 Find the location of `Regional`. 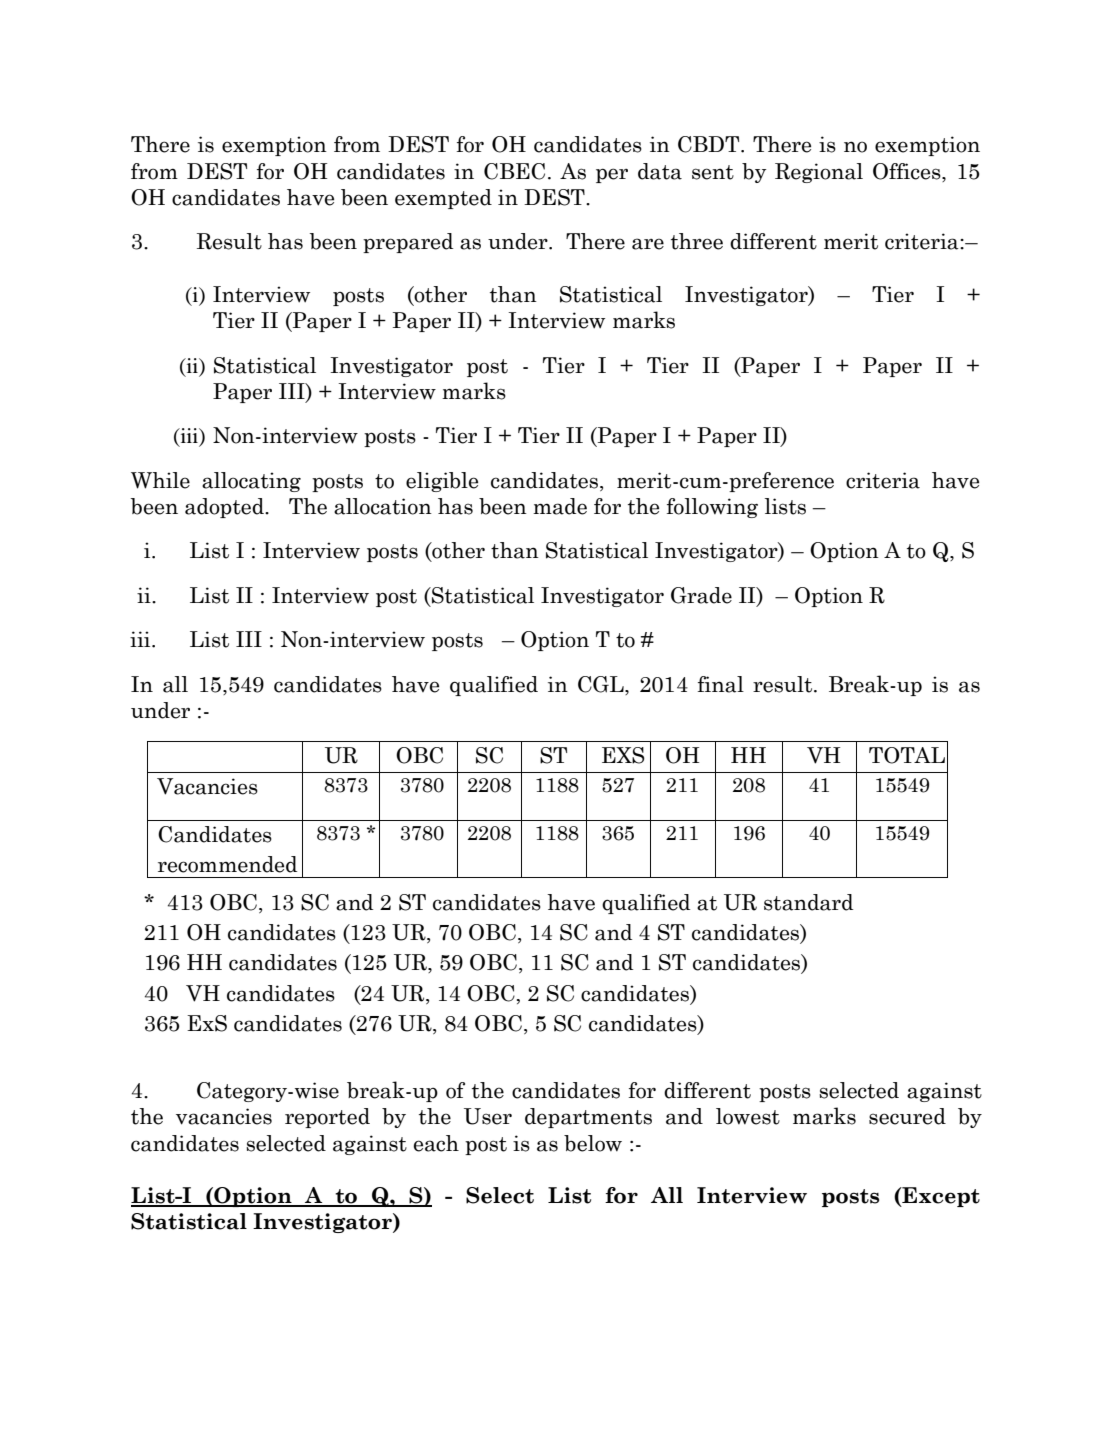

Regional is located at coordinates (819, 173).
